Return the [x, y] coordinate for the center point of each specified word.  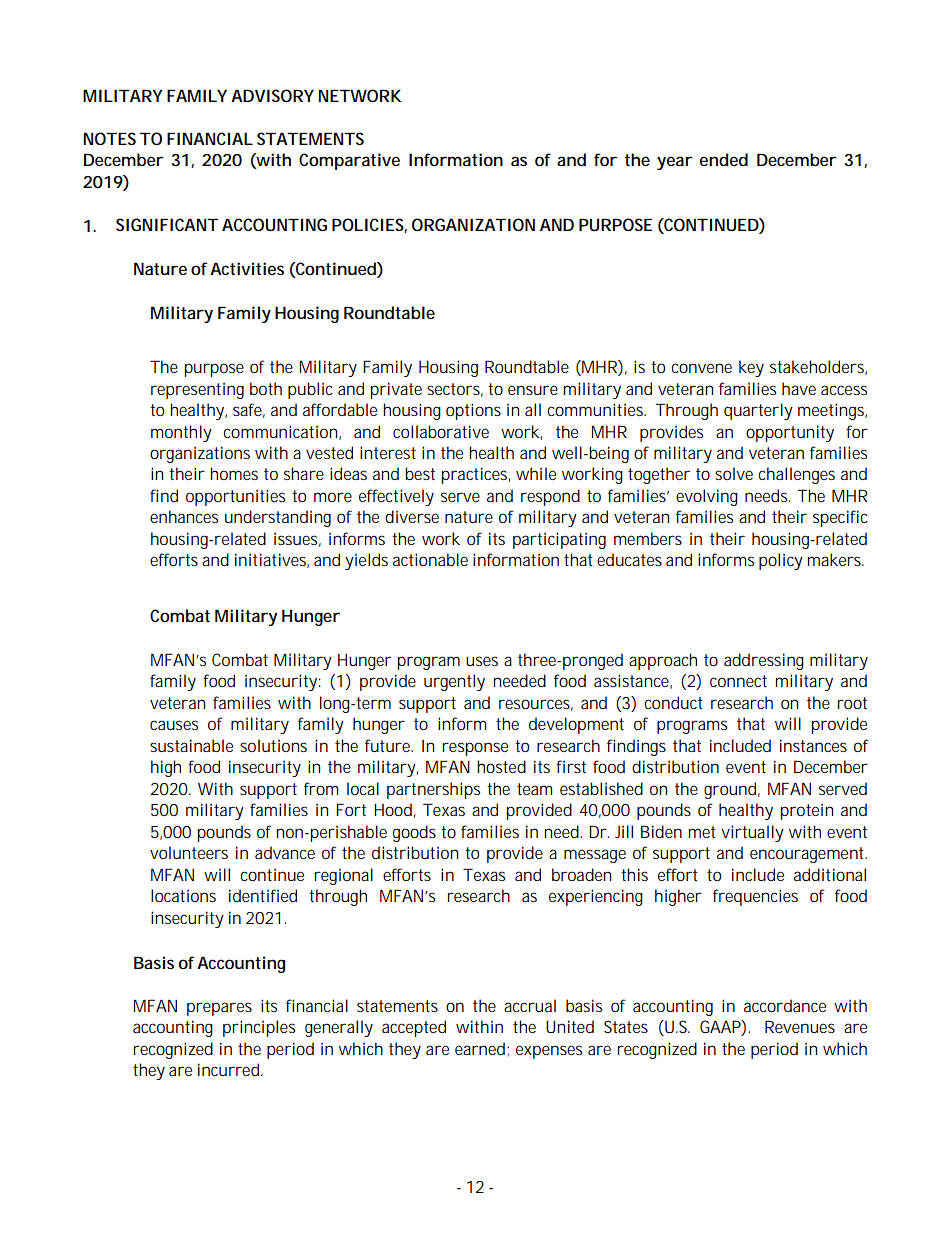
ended [724, 159]
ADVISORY [272, 95]
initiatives [272, 560]
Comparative [349, 161]
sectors [455, 390]
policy [781, 561]
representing [197, 390]
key [751, 368]
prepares [219, 1009]
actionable [430, 559]
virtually [752, 833]
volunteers [189, 852]
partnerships [433, 790]
